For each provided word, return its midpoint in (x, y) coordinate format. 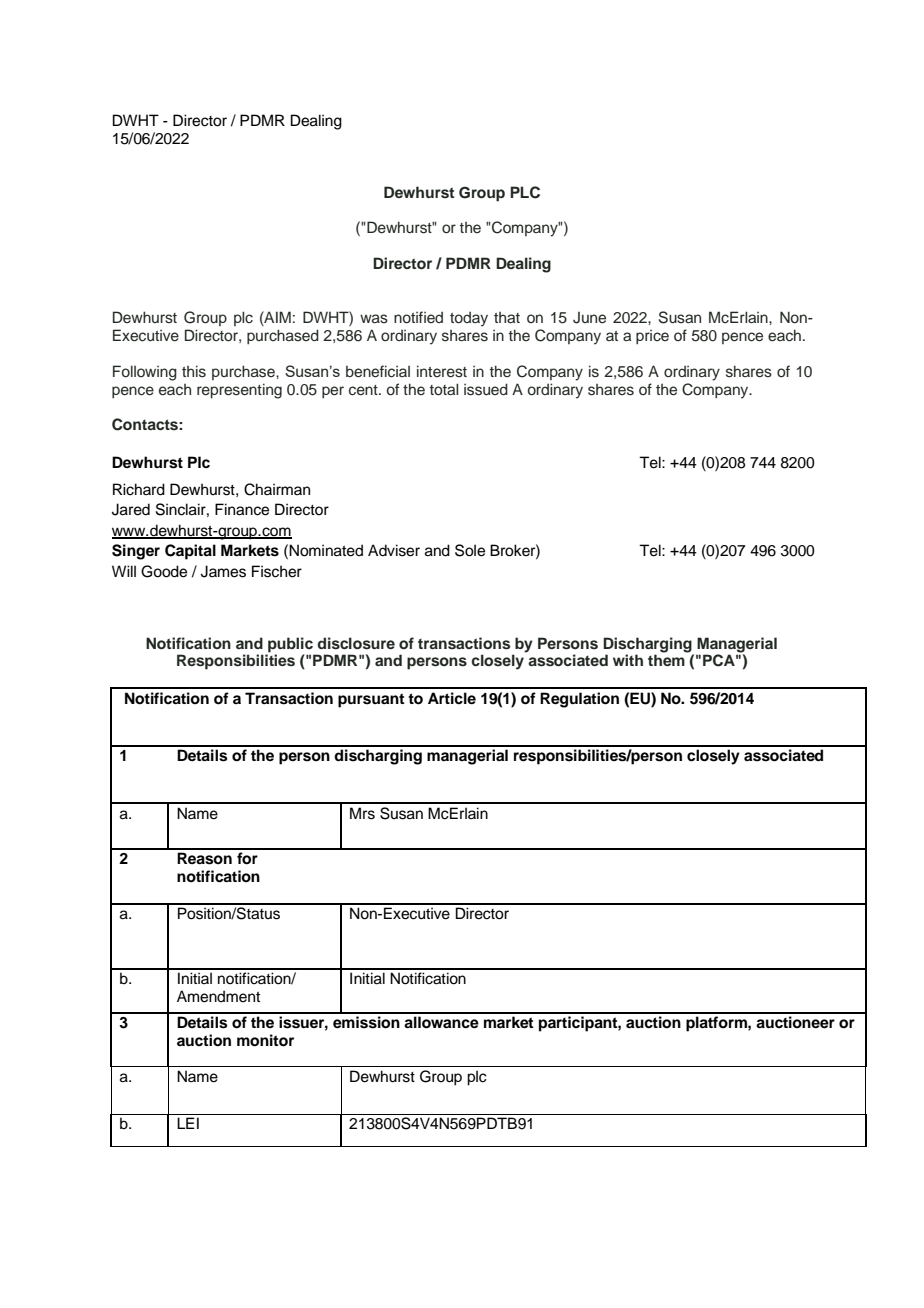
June (589, 318)
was (374, 319)
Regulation (579, 700)
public (290, 645)
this (194, 371)
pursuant (371, 700)
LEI (188, 1123)
